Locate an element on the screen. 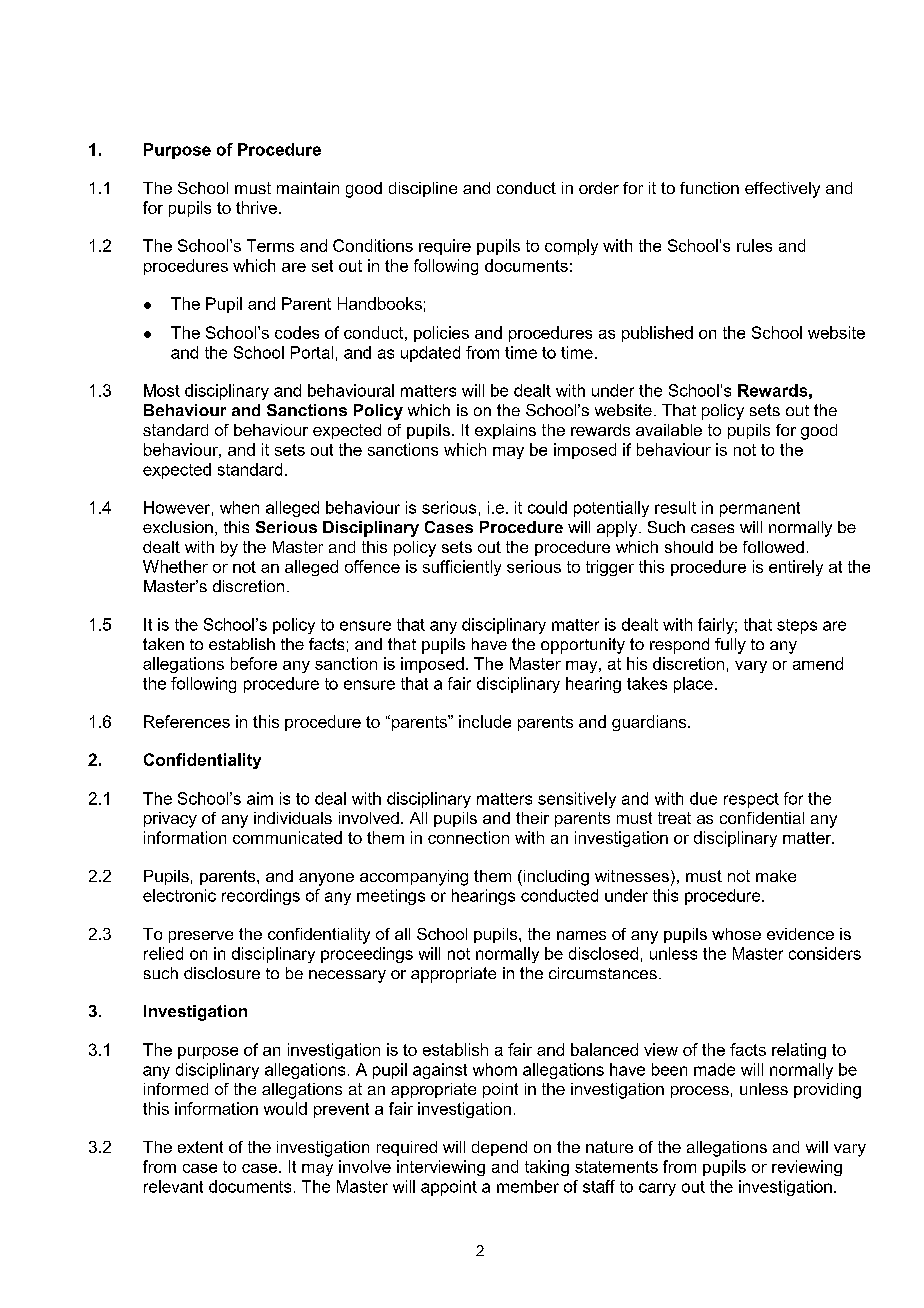 Image resolution: width=924 pixels, height=1308 pixels. discipline is located at coordinates (423, 189).
